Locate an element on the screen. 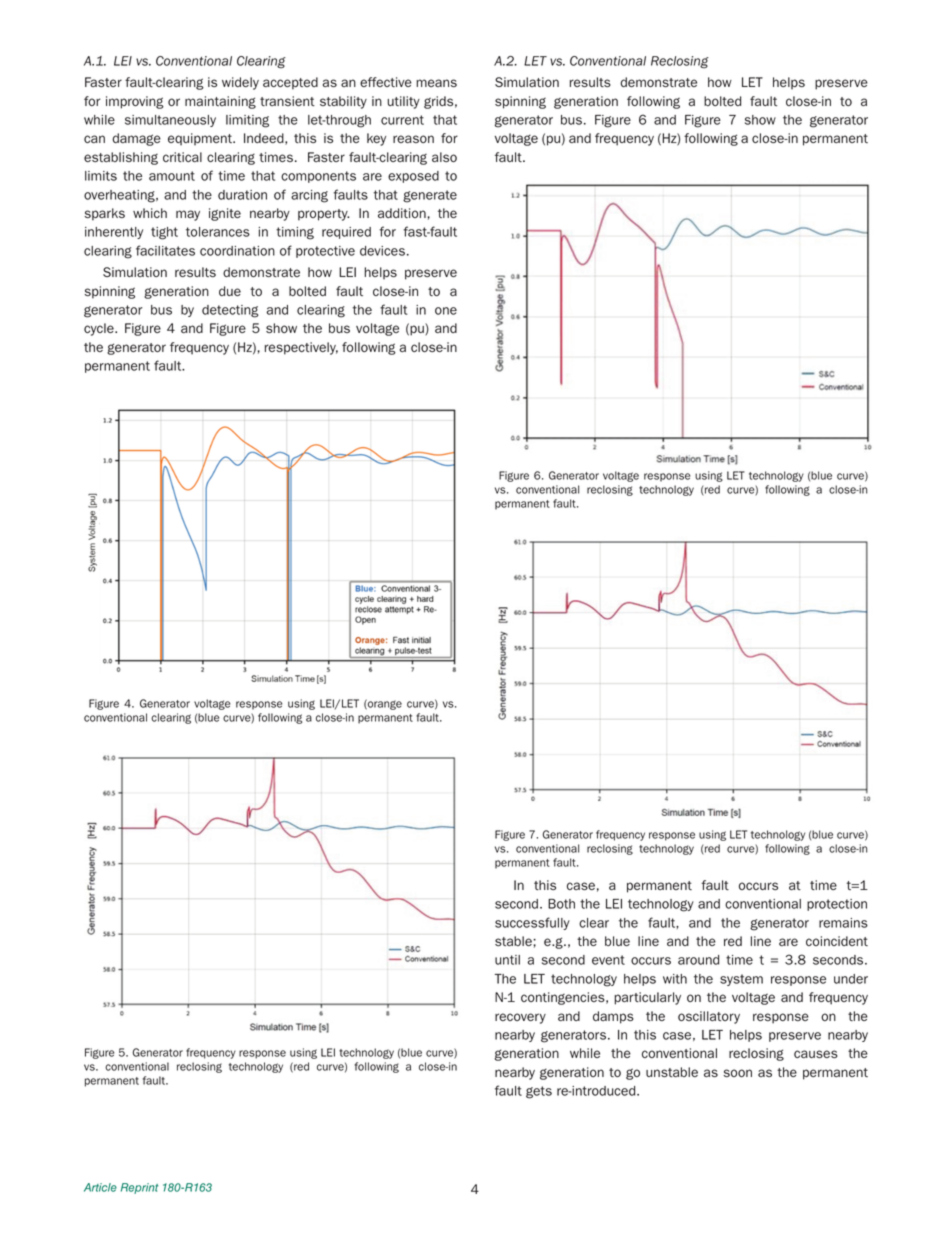  generate is located at coordinates (430, 196).
